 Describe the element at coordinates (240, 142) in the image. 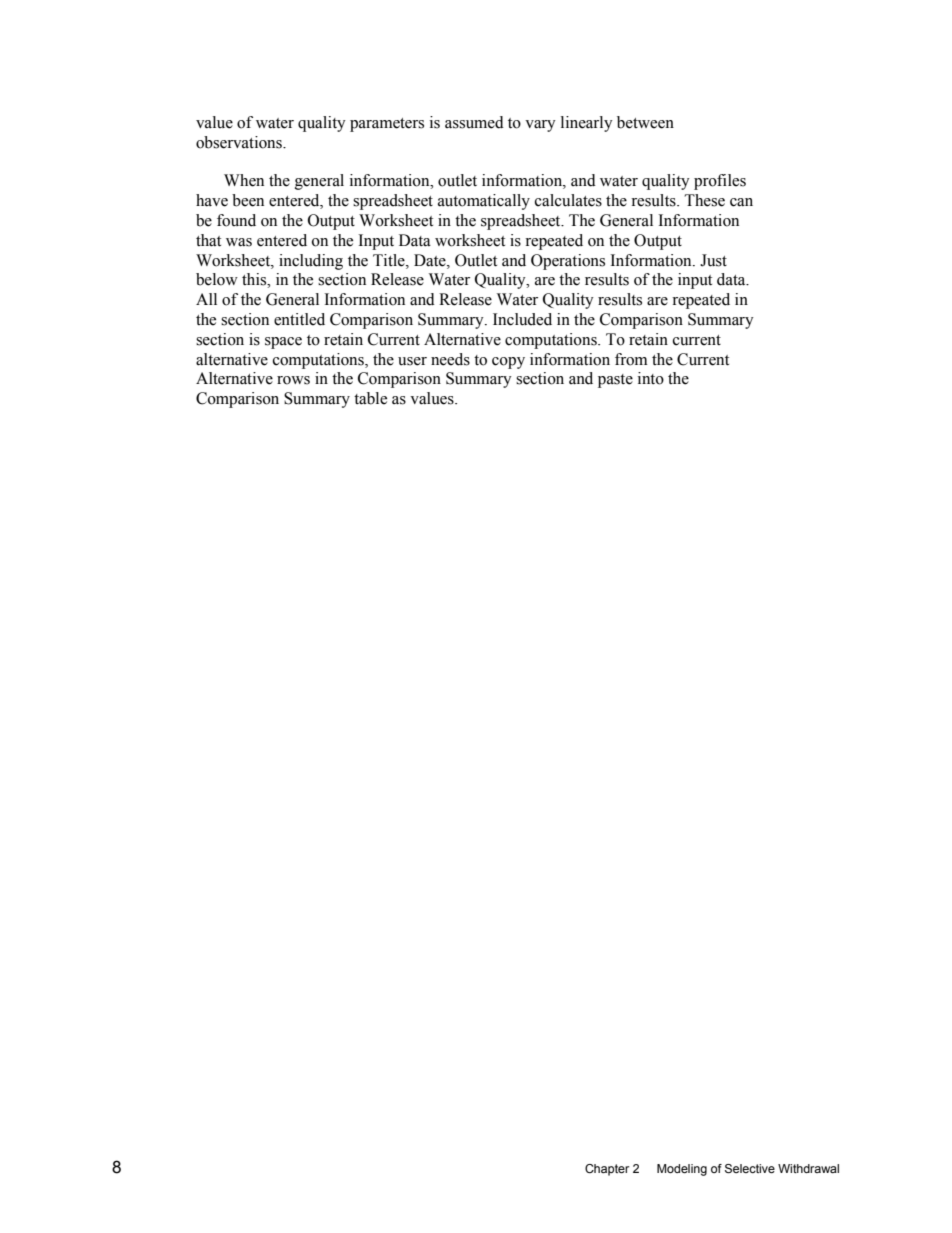

I see `observations` at that location.
